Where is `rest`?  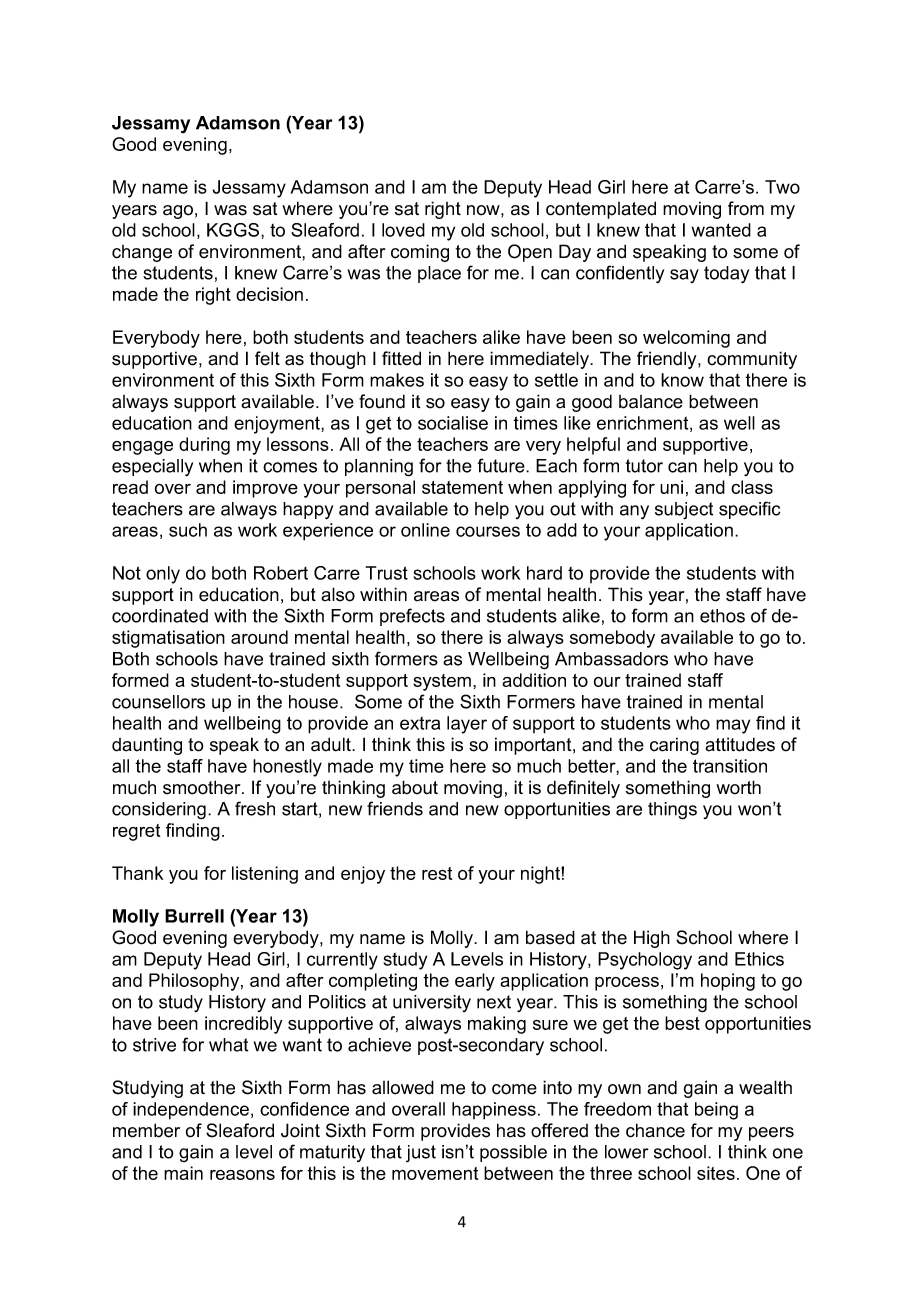
rest is located at coordinates (437, 873).
